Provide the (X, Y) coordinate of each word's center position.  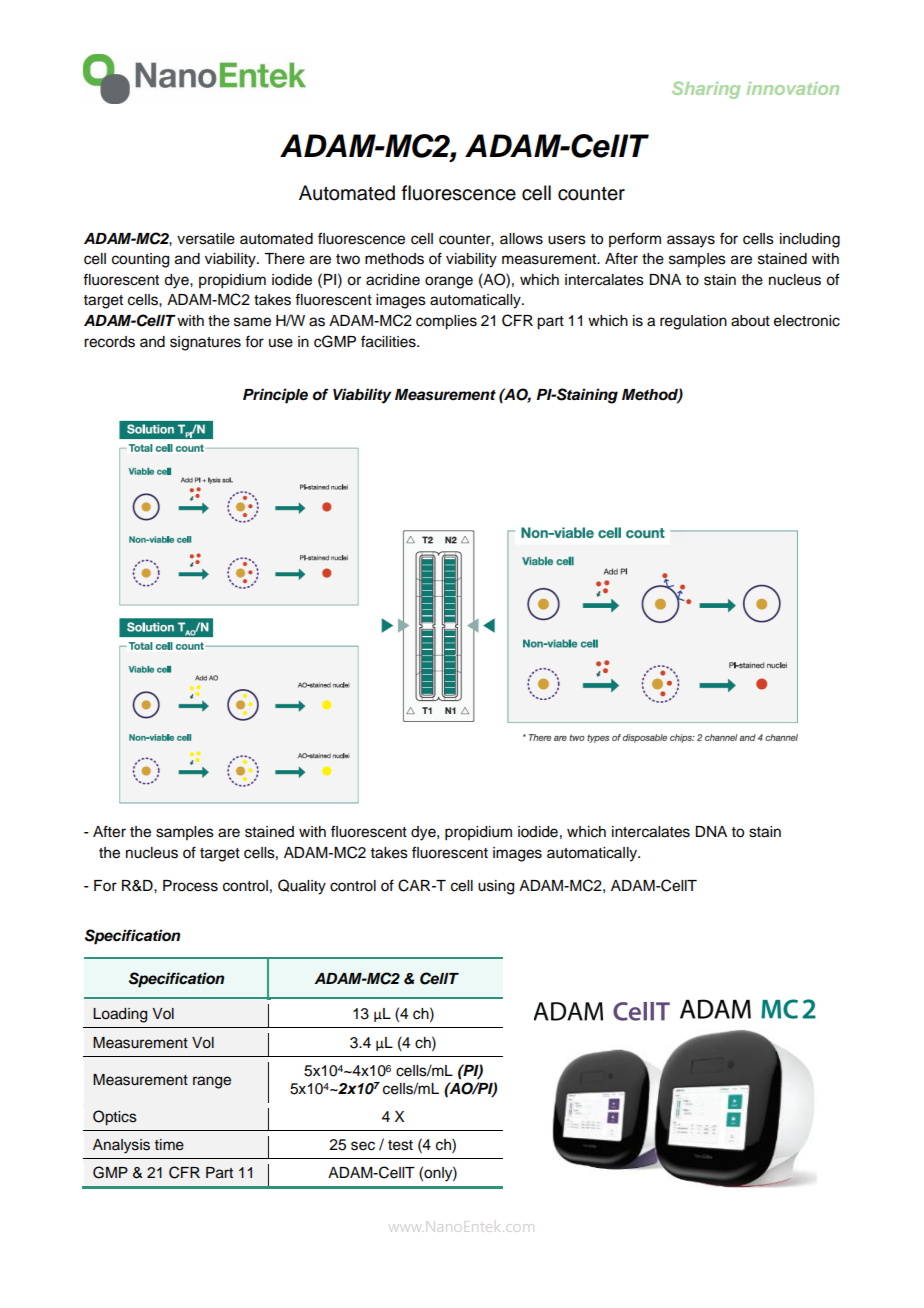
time (169, 1145)
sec (363, 1146)
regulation (693, 322)
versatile (206, 239)
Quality (302, 887)
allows (521, 239)
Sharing (706, 90)
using (496, 887)
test (400, 1145)
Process (190, 886)
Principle (275, 396)
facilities (389, 341)
